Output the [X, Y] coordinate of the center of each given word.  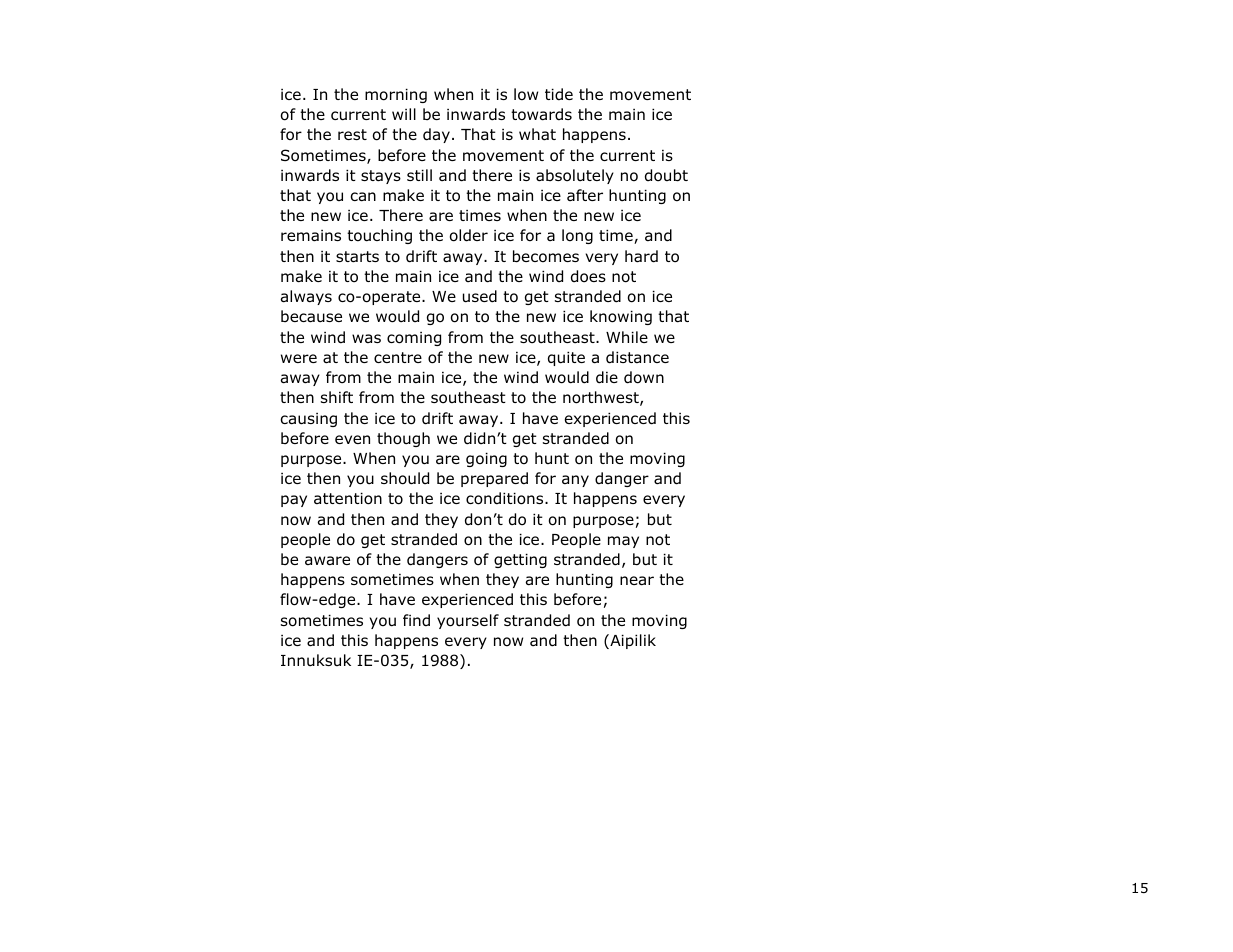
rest [352, 134]
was [366, 338]
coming [414, 339]
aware [327, 561]
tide [559, 94]
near [637, 581]
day [436, 135]
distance [637, 357]
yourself [468, 621]
